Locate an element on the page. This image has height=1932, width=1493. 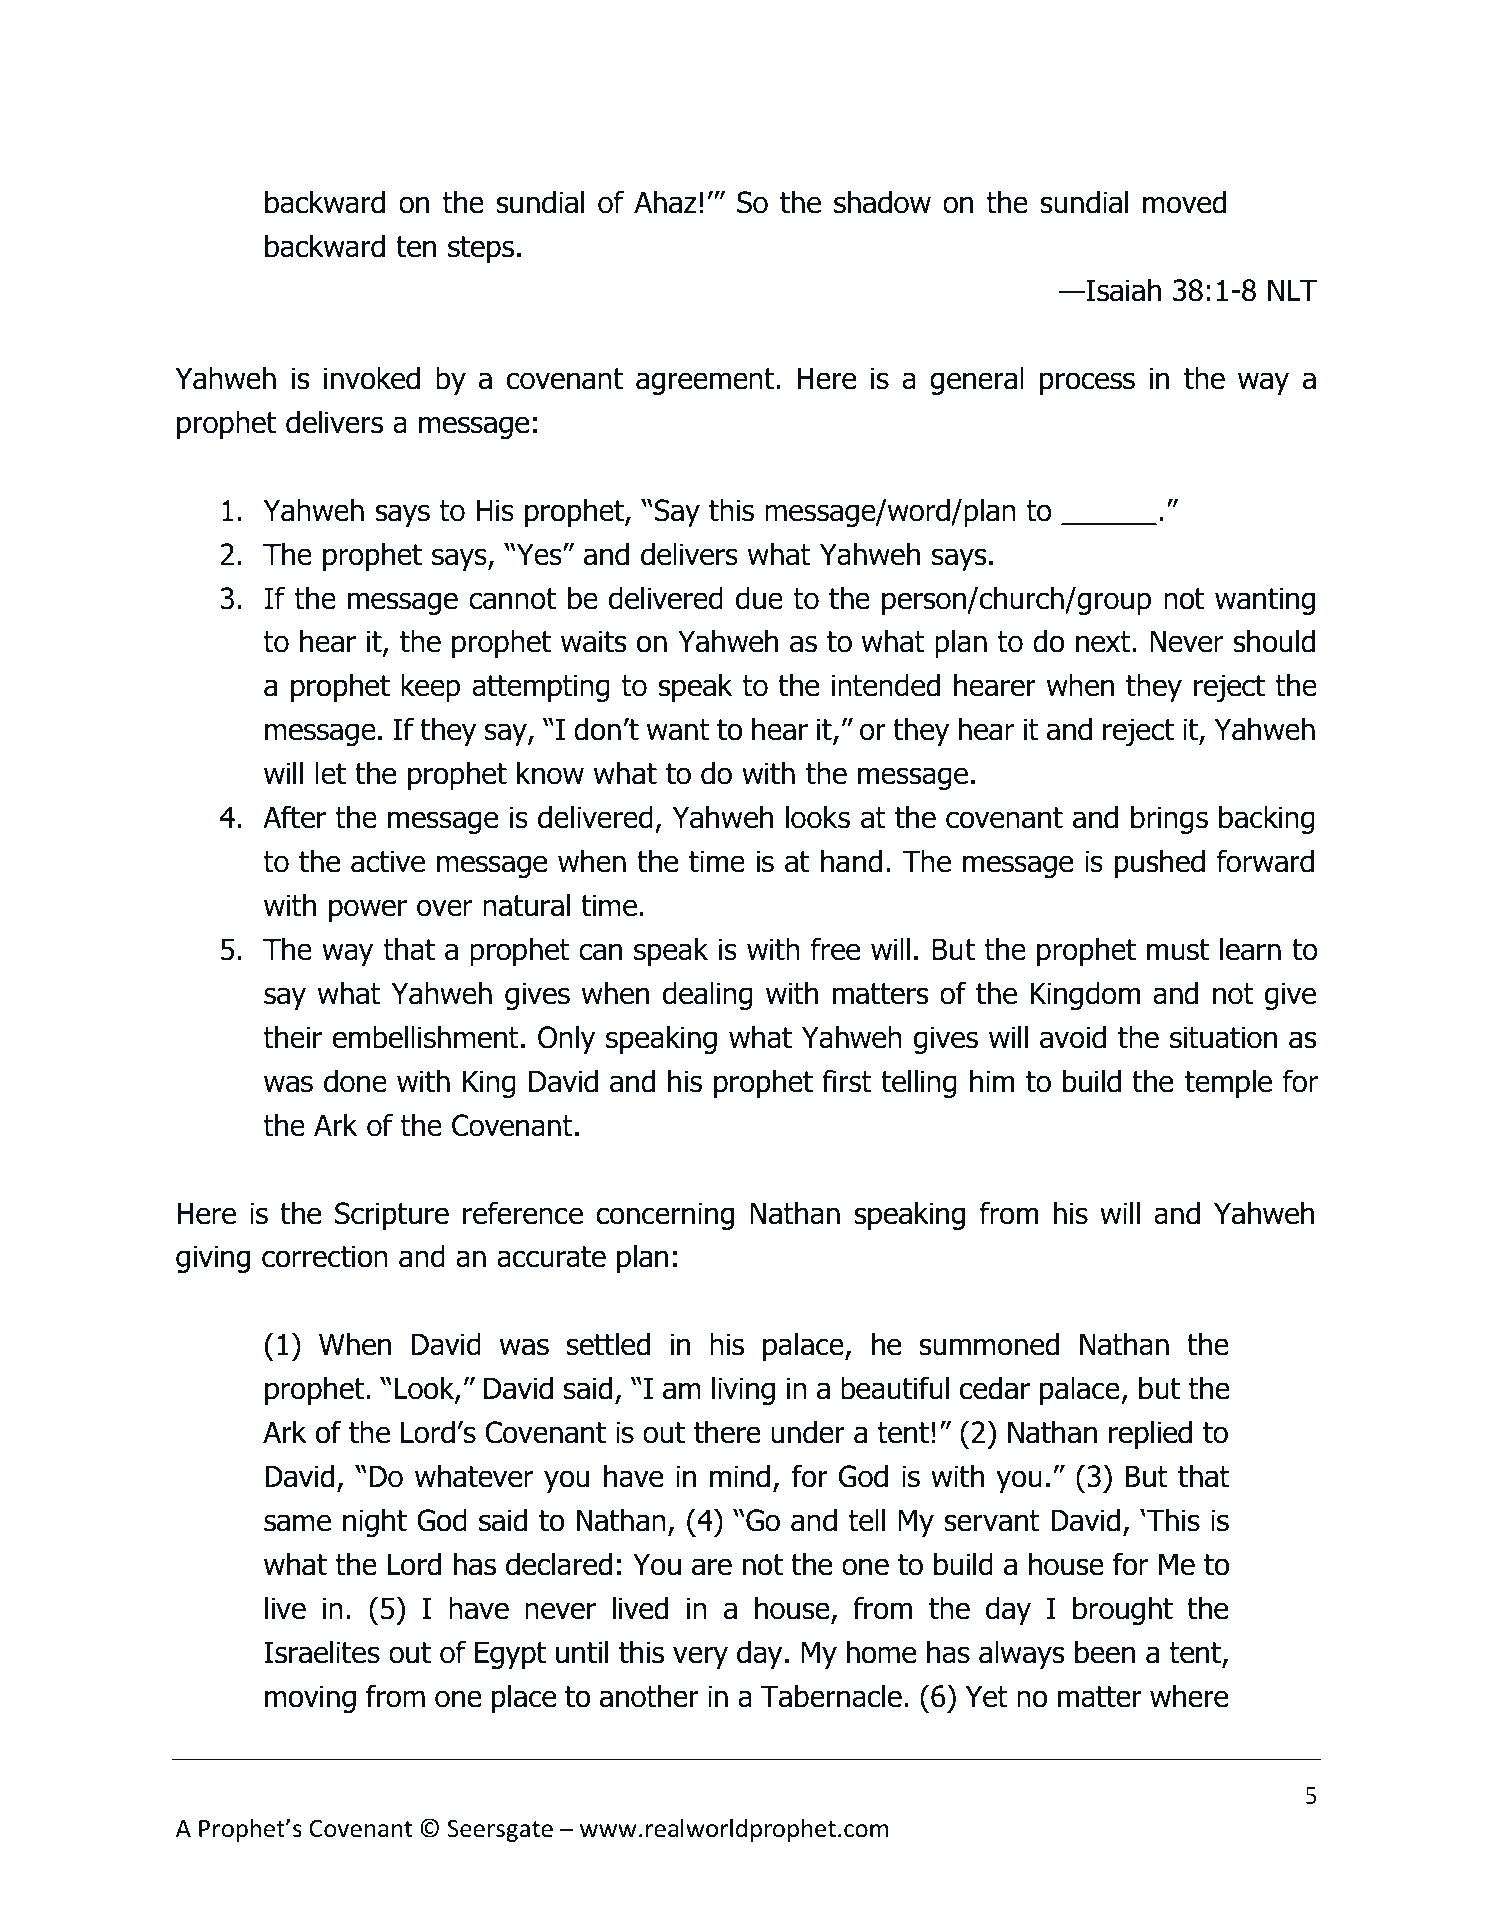
Ahaz is located at coordinates (665, 202).
